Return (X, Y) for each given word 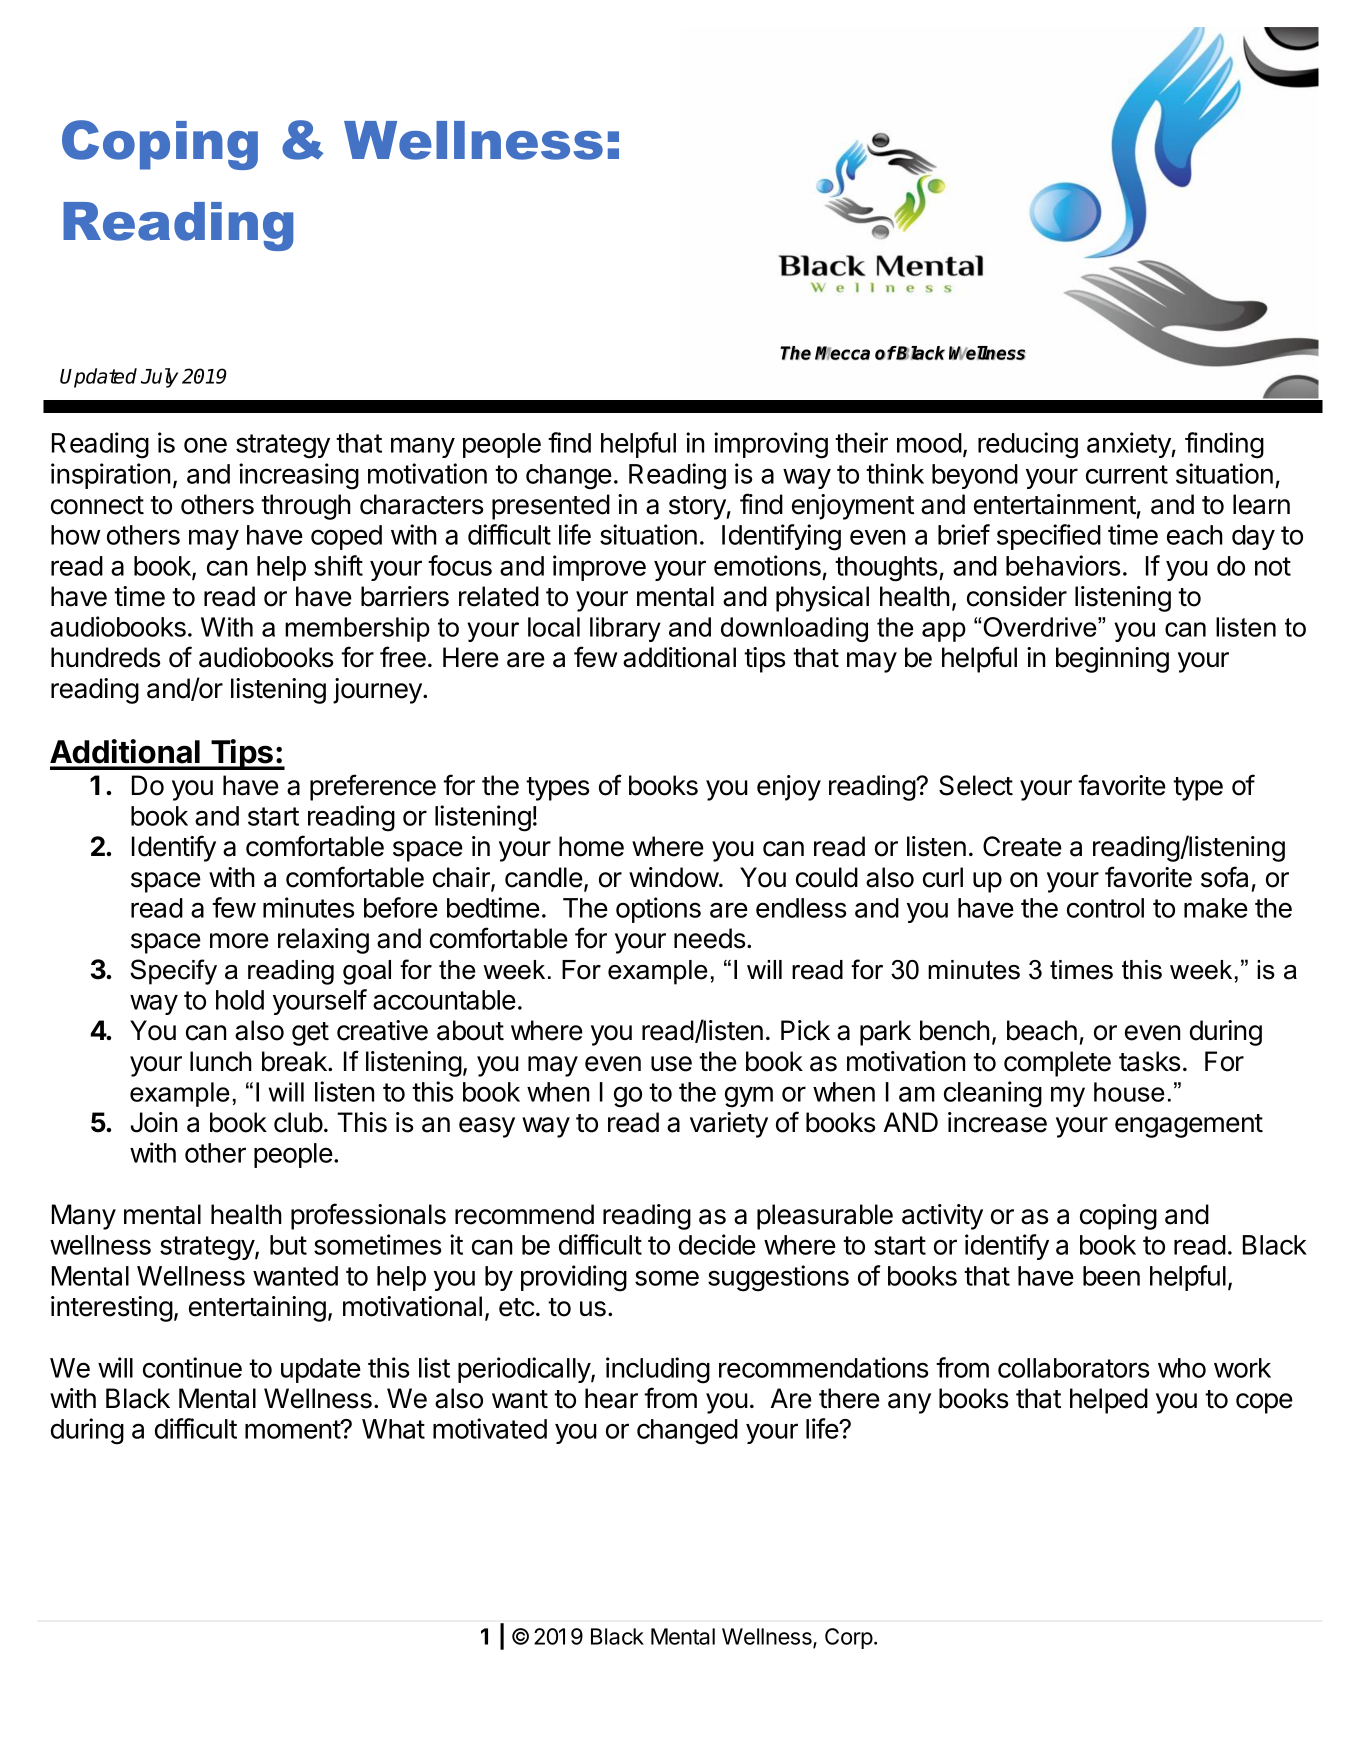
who (1182, 1368)
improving (771, 445)
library (625, 629)
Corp (849, 1638)
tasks (1149, 1061)
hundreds (105, 657)
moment (293, 1429)
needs (709, 938)
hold (240, 1000)
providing (574, 1278)
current (1127, 474)
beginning (1112, 660)
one (205, 445)
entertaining (257, 1309)
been (1111, 1276)
